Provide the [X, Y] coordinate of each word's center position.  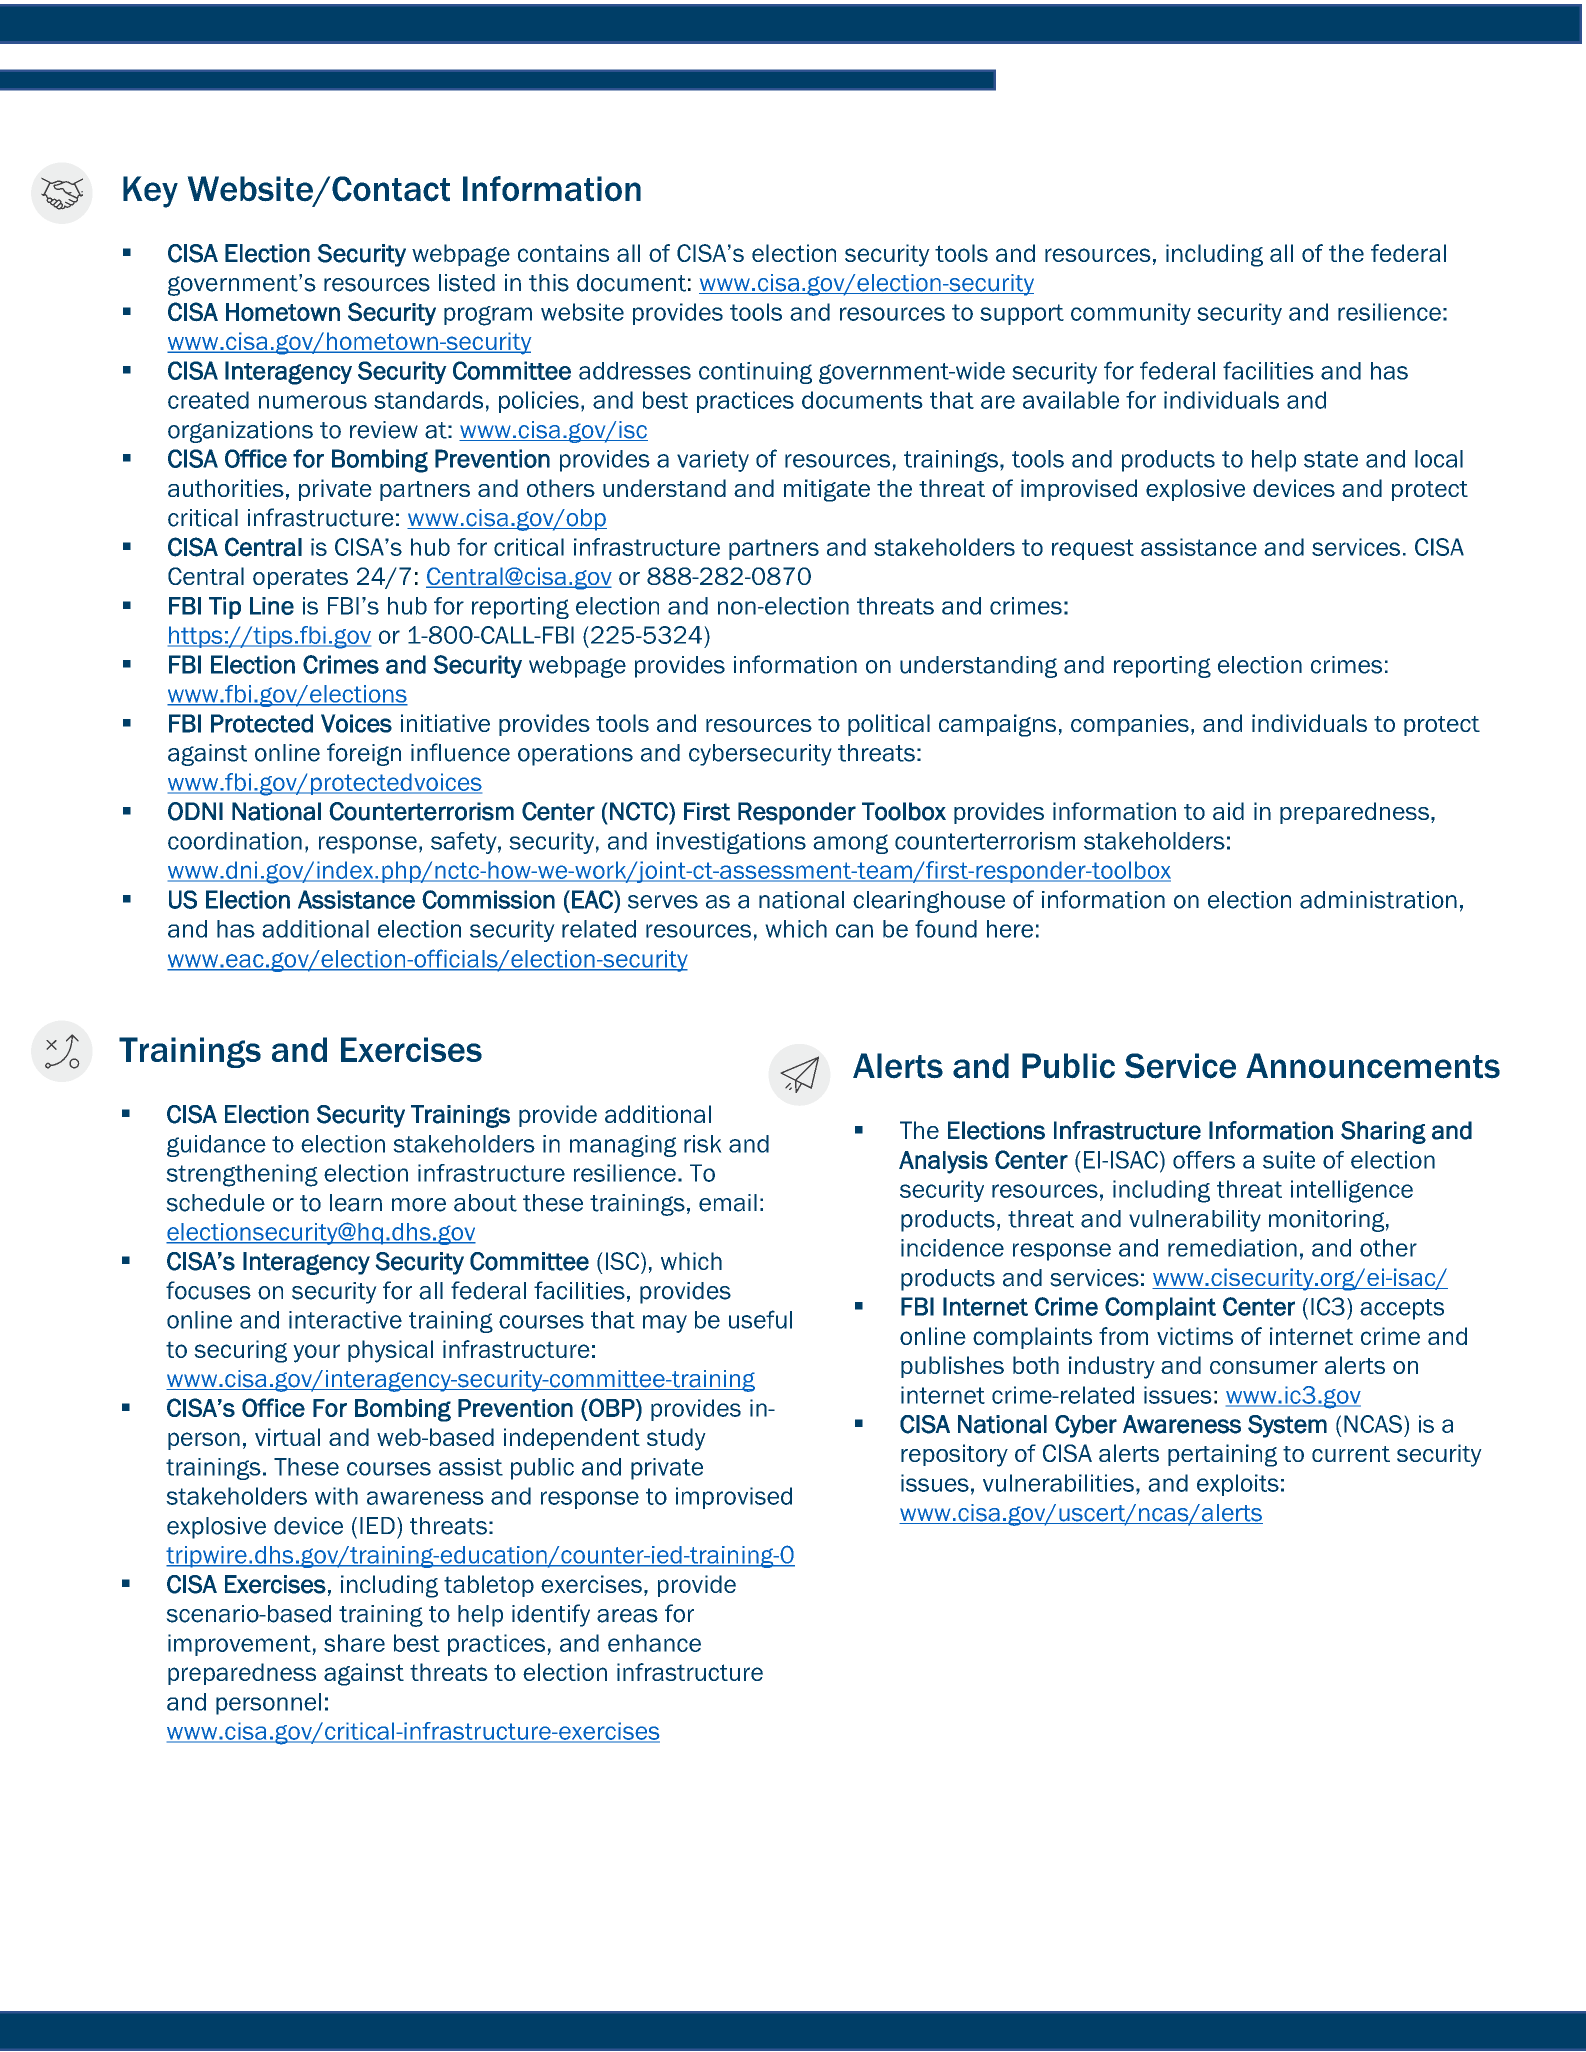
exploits [1238, 1485]
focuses [208, 1290]
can [854, 931]
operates [300, 579]
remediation [1232, 1248]
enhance [654, 1643]
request [1093, 549]
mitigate [827, 490]
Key [150, 192]
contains [563, 253]
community [1131, 314]
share [354, 1643]
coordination [235, 841]
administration [1378, 900]
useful [760, 1319]
